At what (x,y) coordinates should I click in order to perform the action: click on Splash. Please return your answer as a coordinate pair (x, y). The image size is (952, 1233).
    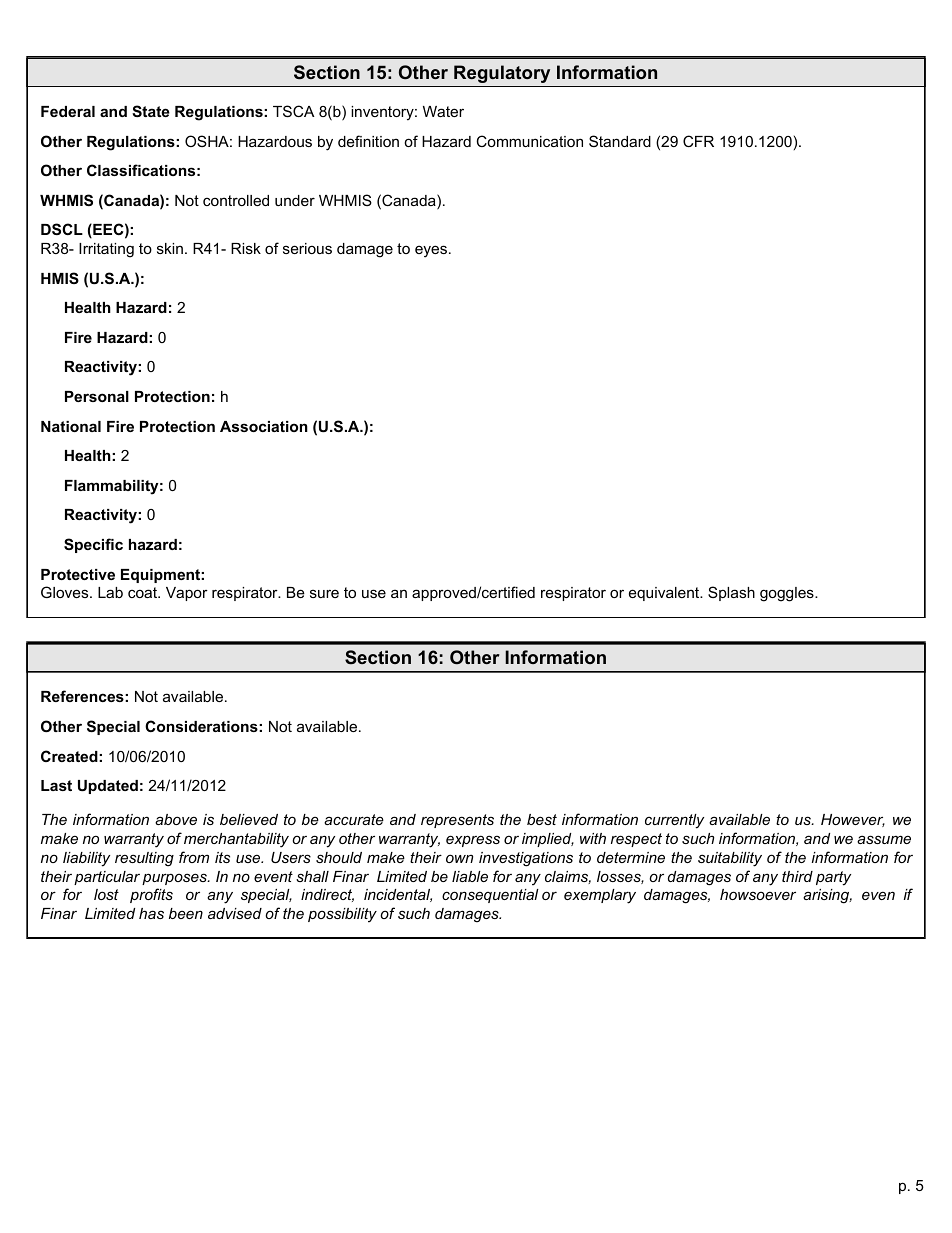
    Looking at the image, I should click on (731, 593).
